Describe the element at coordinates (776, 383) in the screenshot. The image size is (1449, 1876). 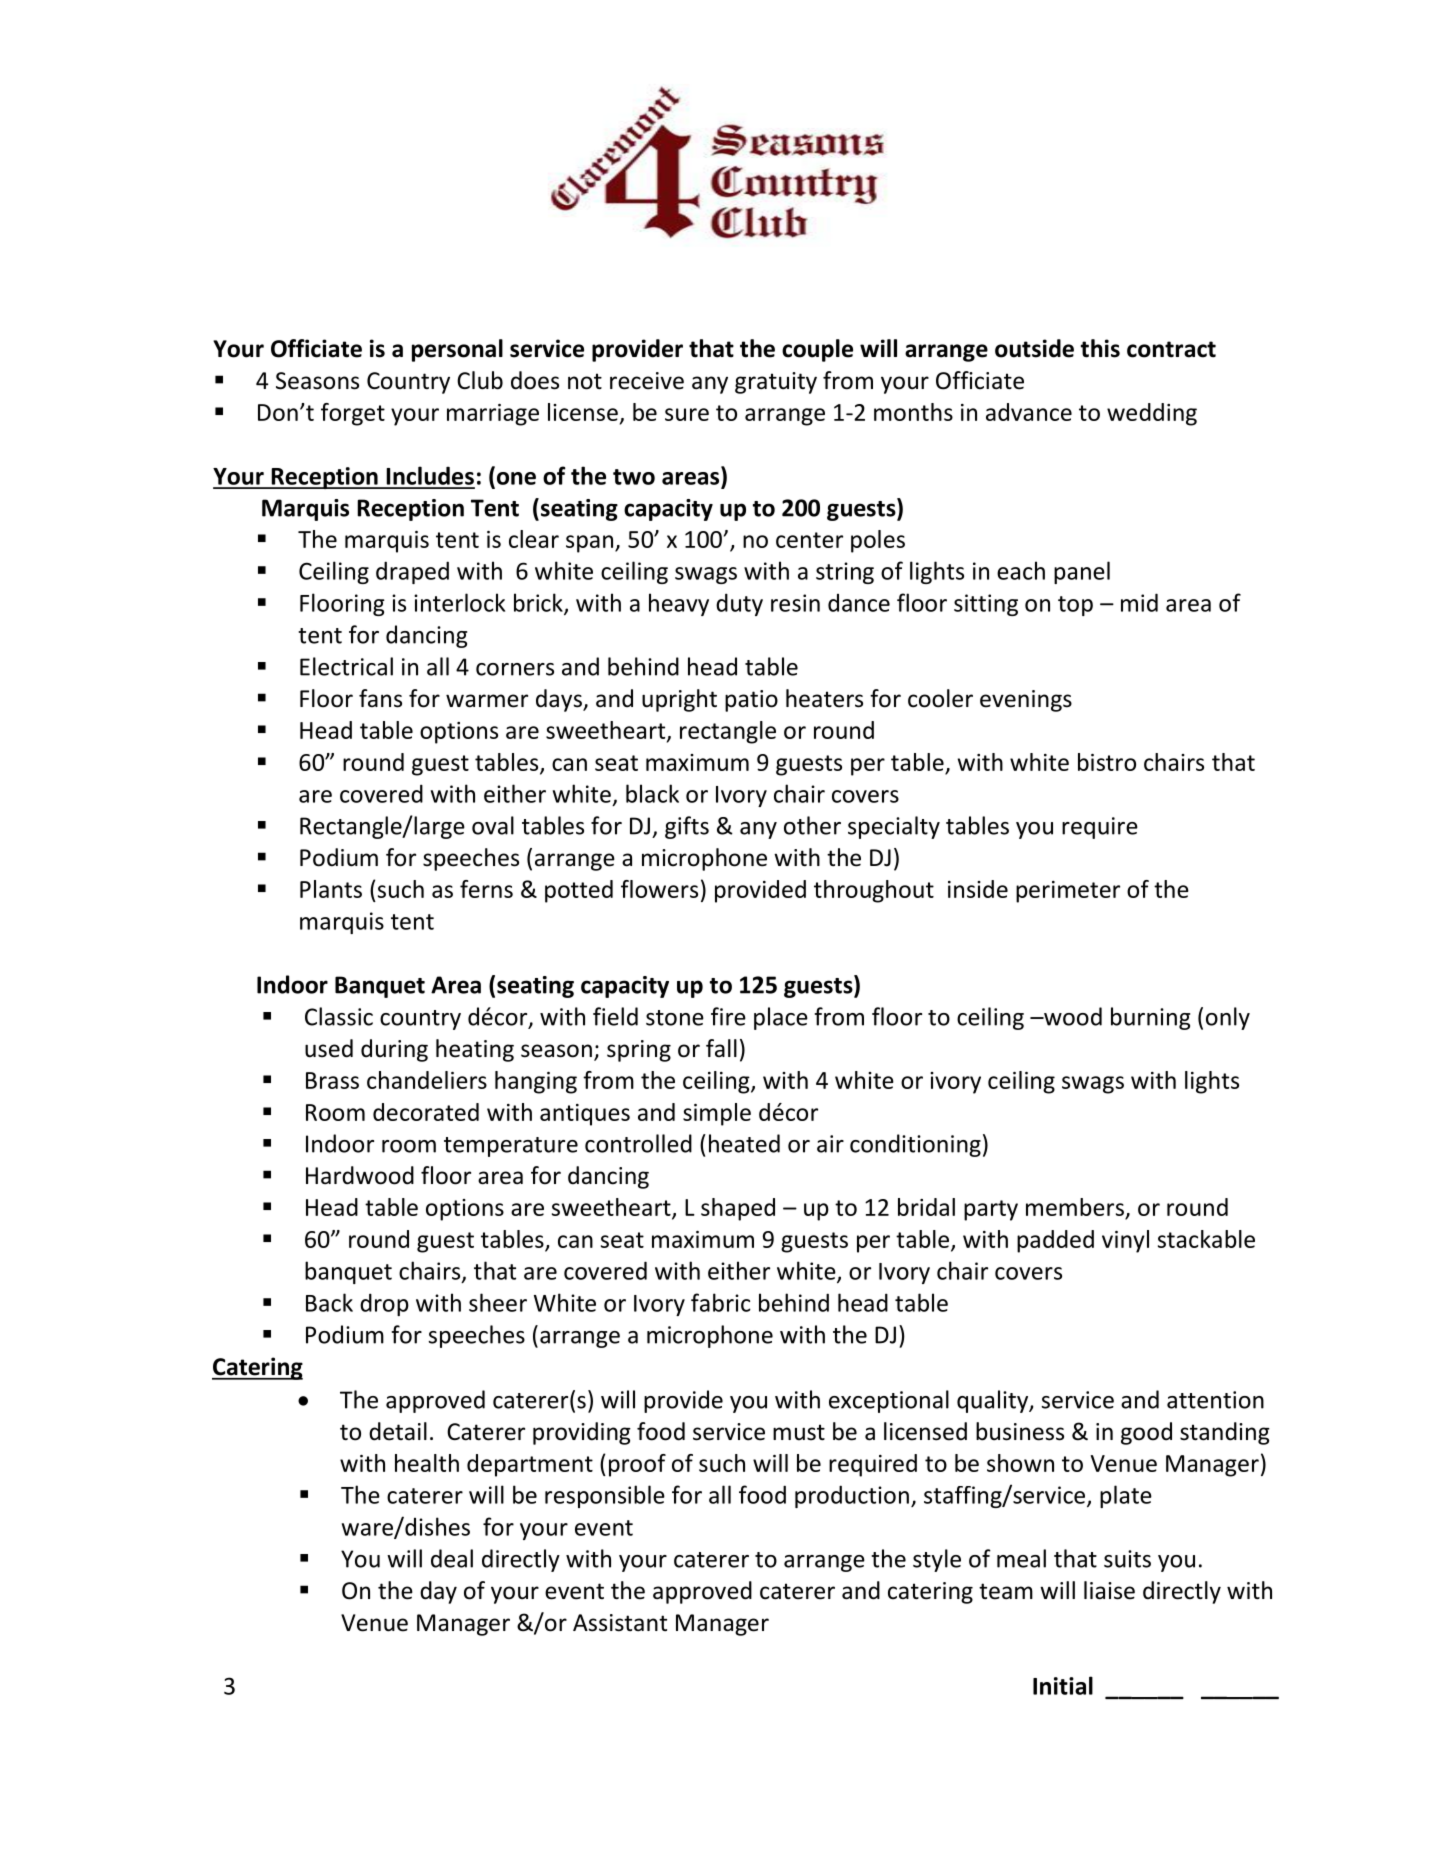
I see `gratuity` at that location.
